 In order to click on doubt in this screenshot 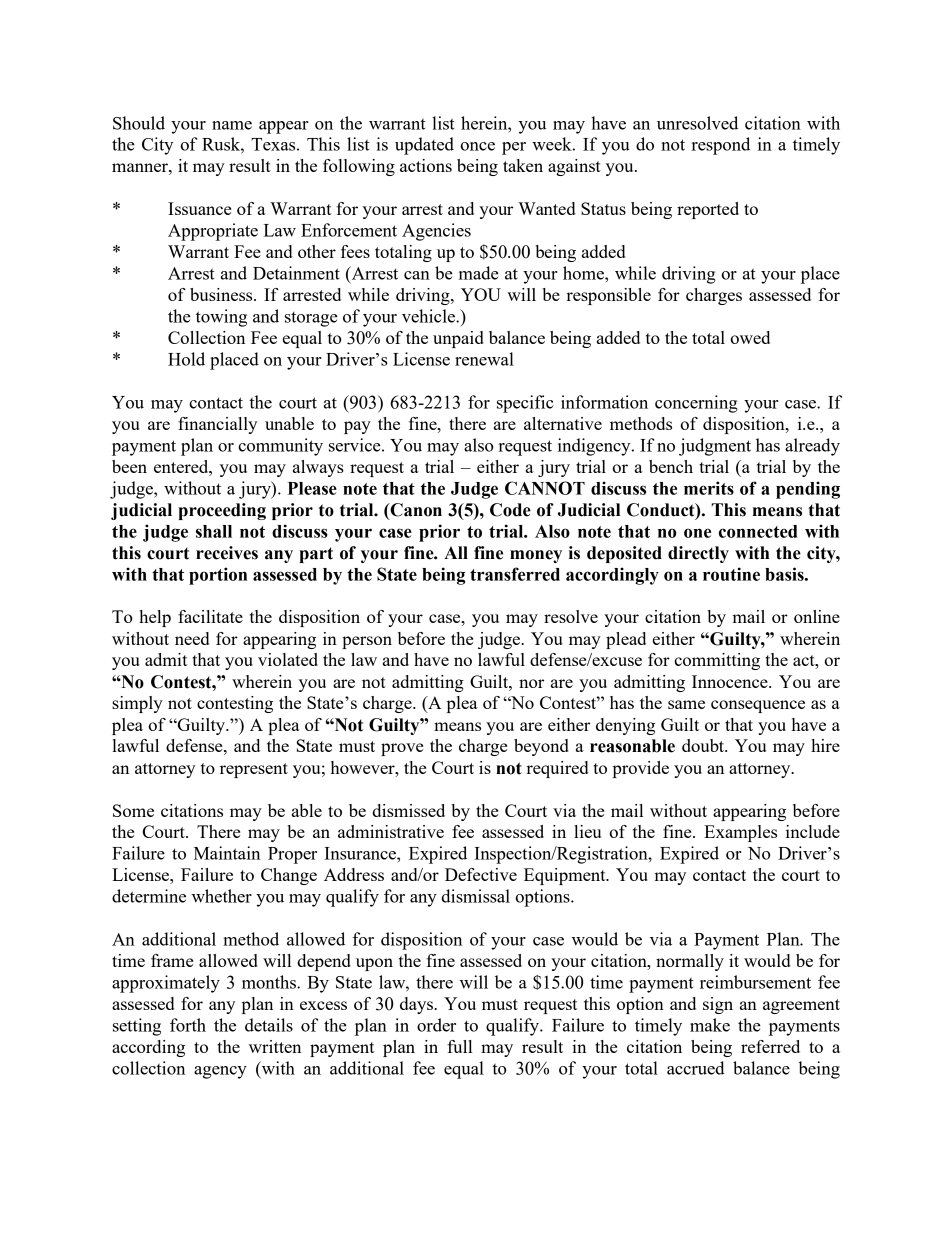, I will do `click(704, 745)`.
